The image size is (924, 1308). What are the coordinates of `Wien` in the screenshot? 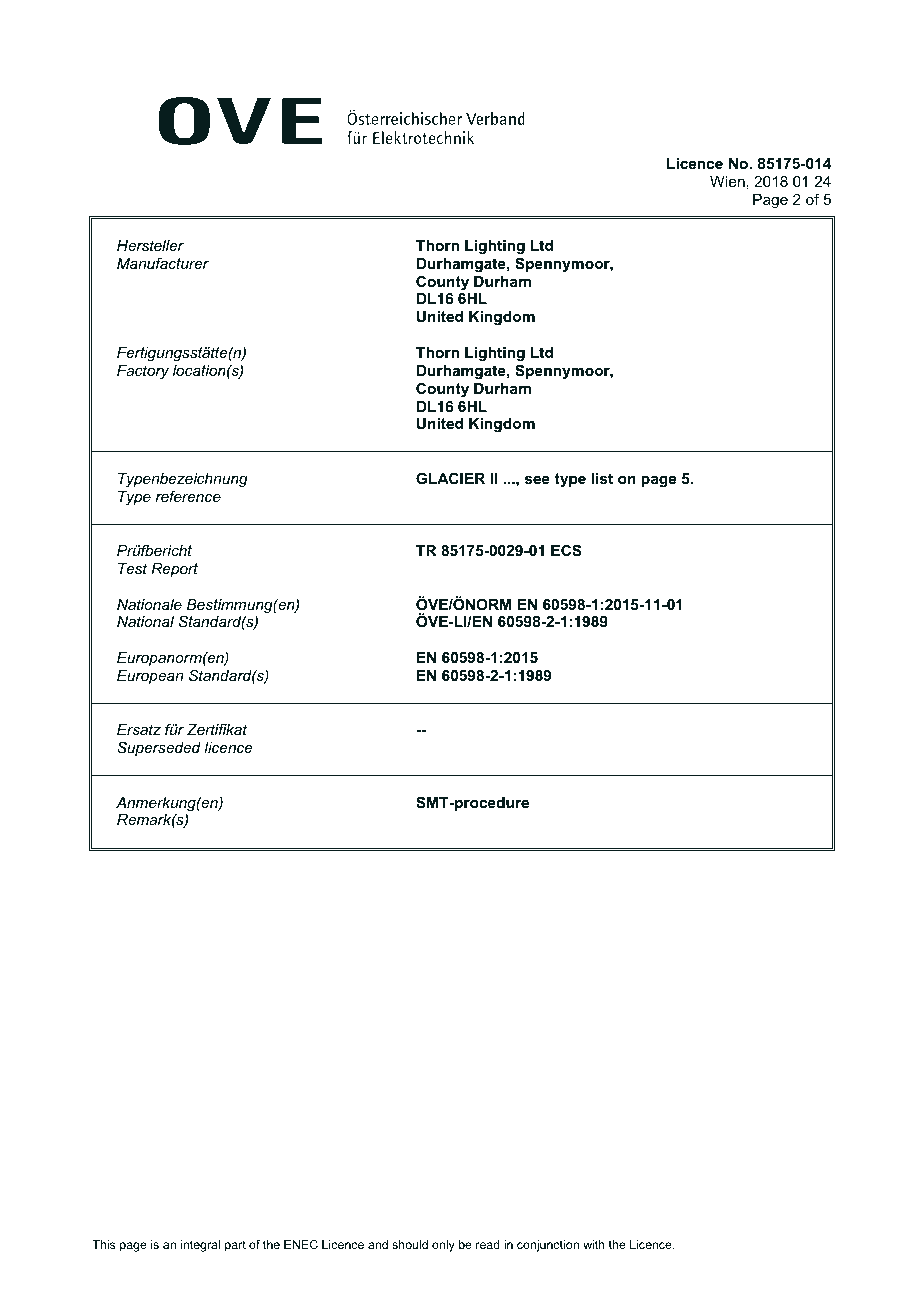 It's located at (727, 181).
